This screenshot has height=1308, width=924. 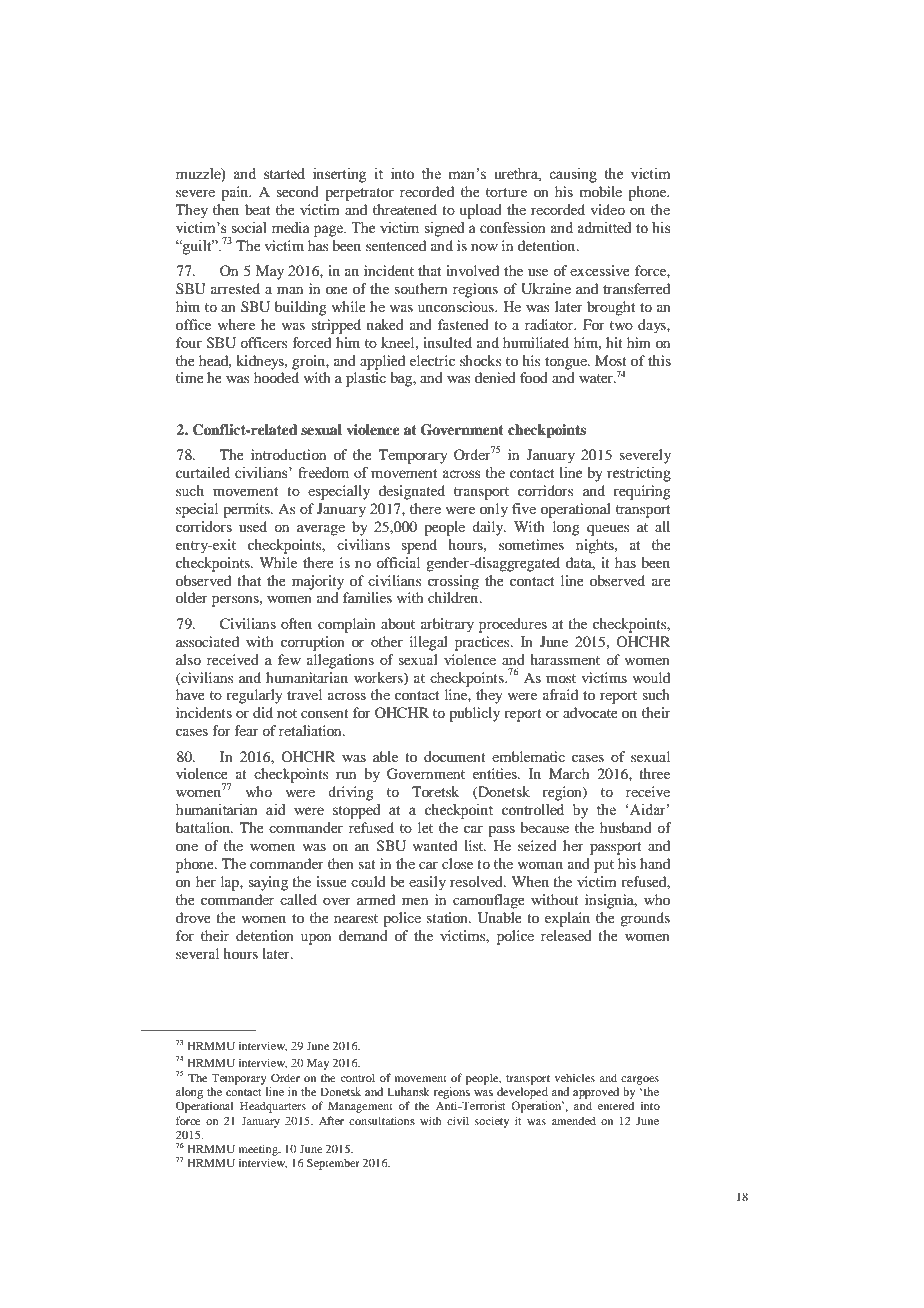 What do you see at coordinates (405, 209) in the screenshot?
I see `threatened` at bounding box center [405, 209].
